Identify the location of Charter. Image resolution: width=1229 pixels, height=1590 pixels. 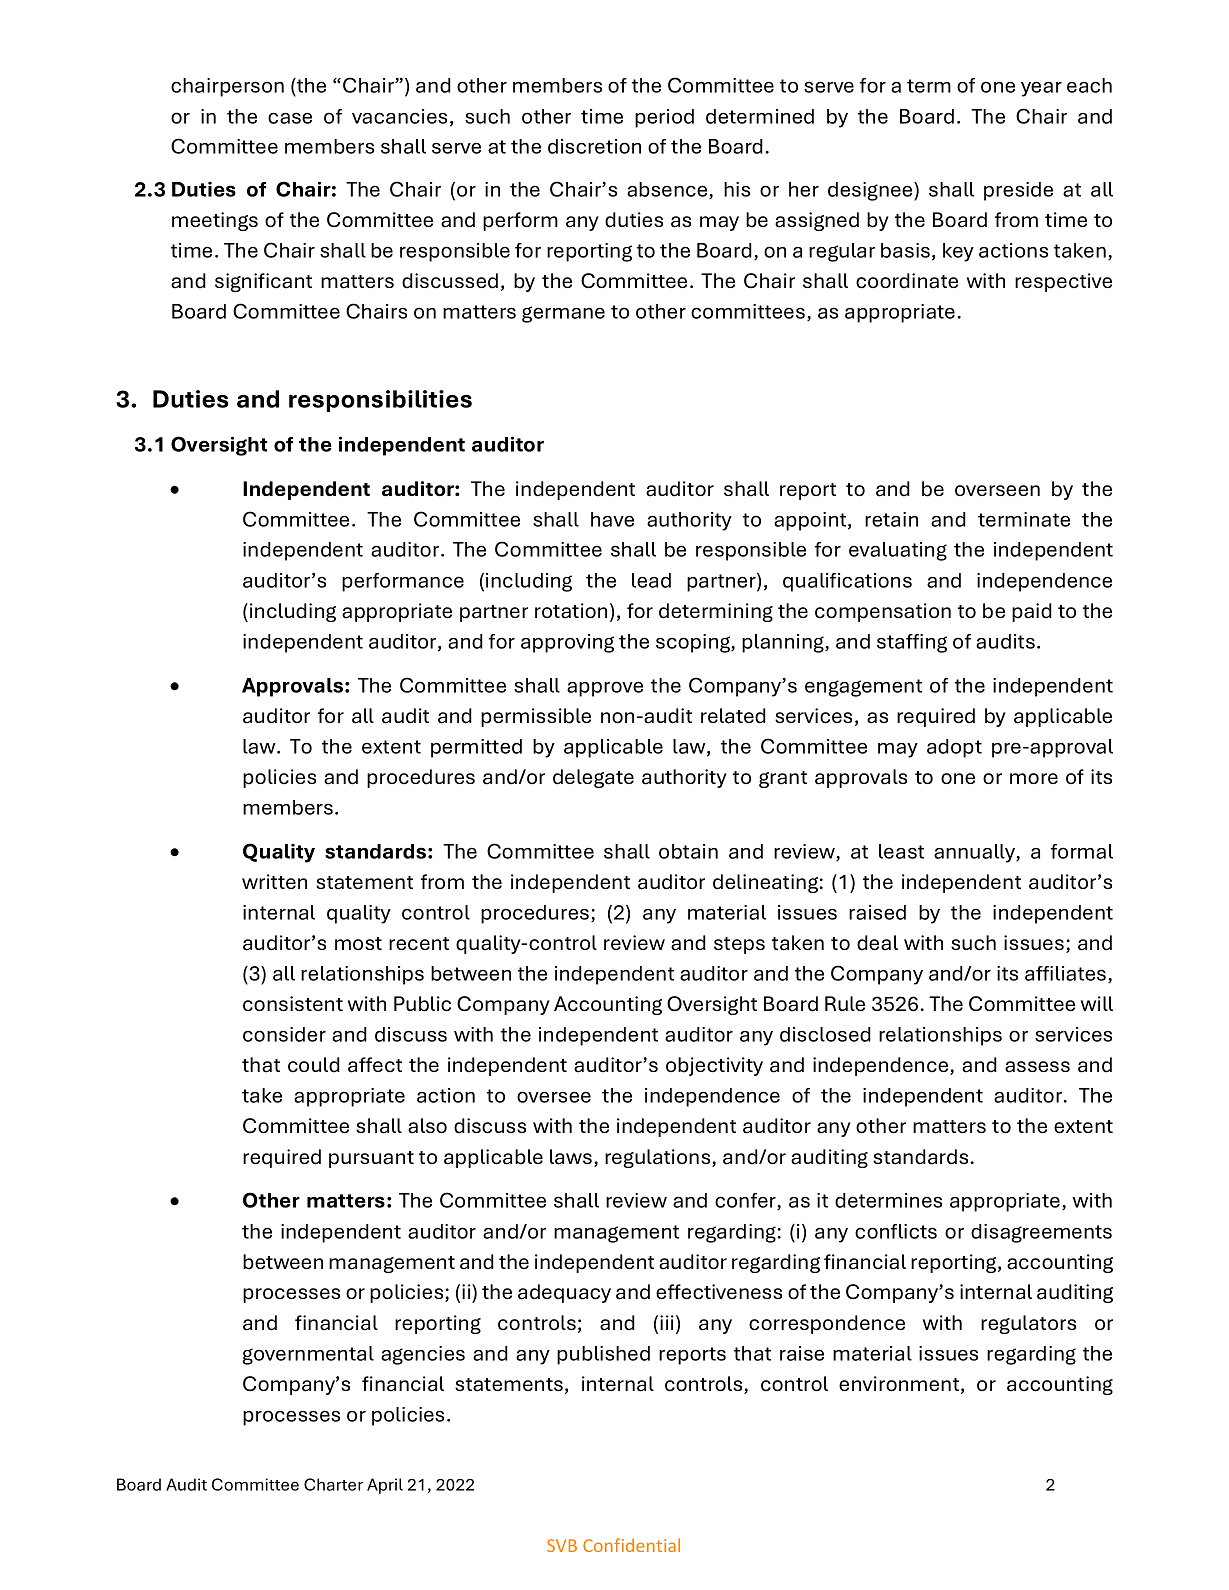
(333, 1484).
